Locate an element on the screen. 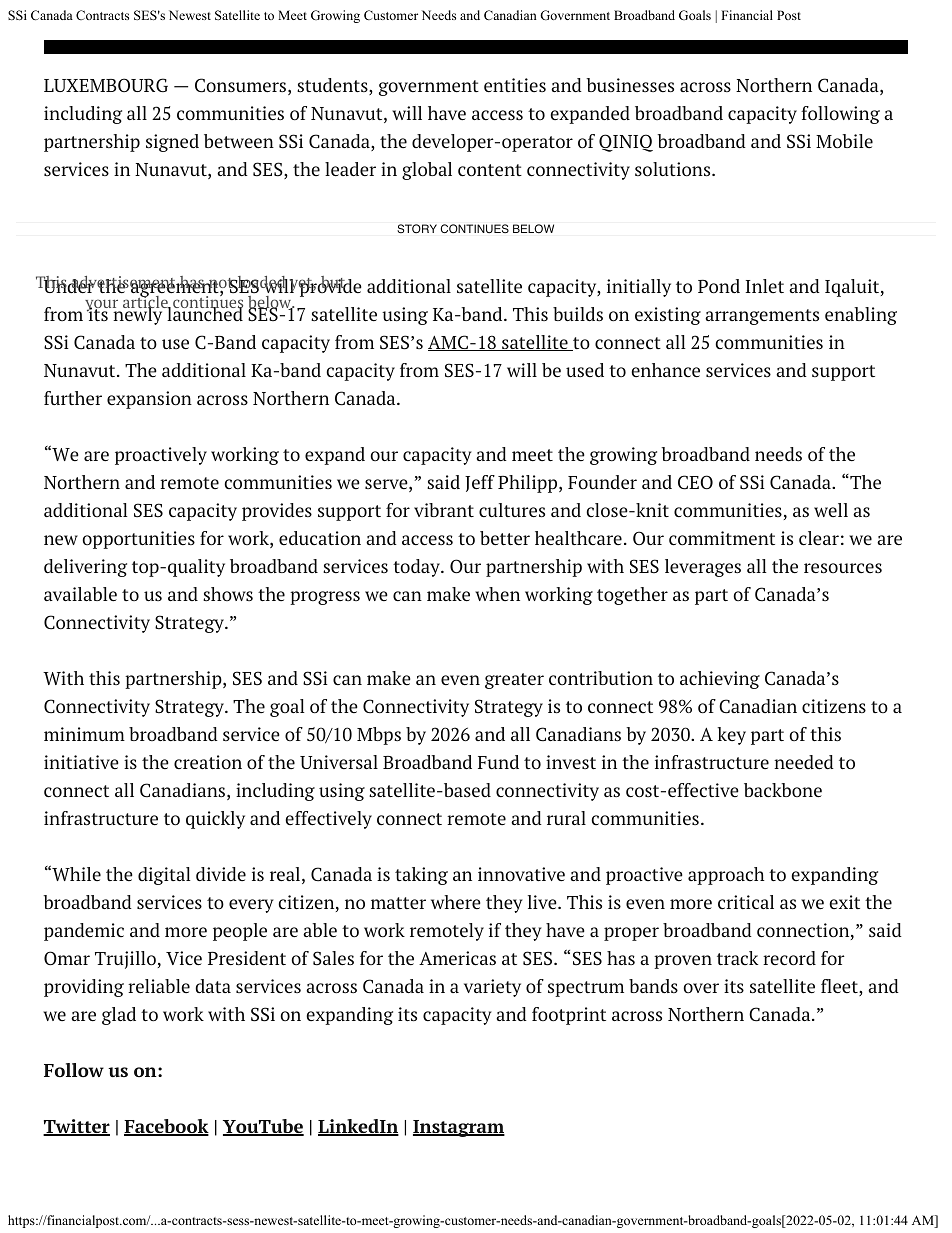  minimum is located at coordinates (84, 734).
